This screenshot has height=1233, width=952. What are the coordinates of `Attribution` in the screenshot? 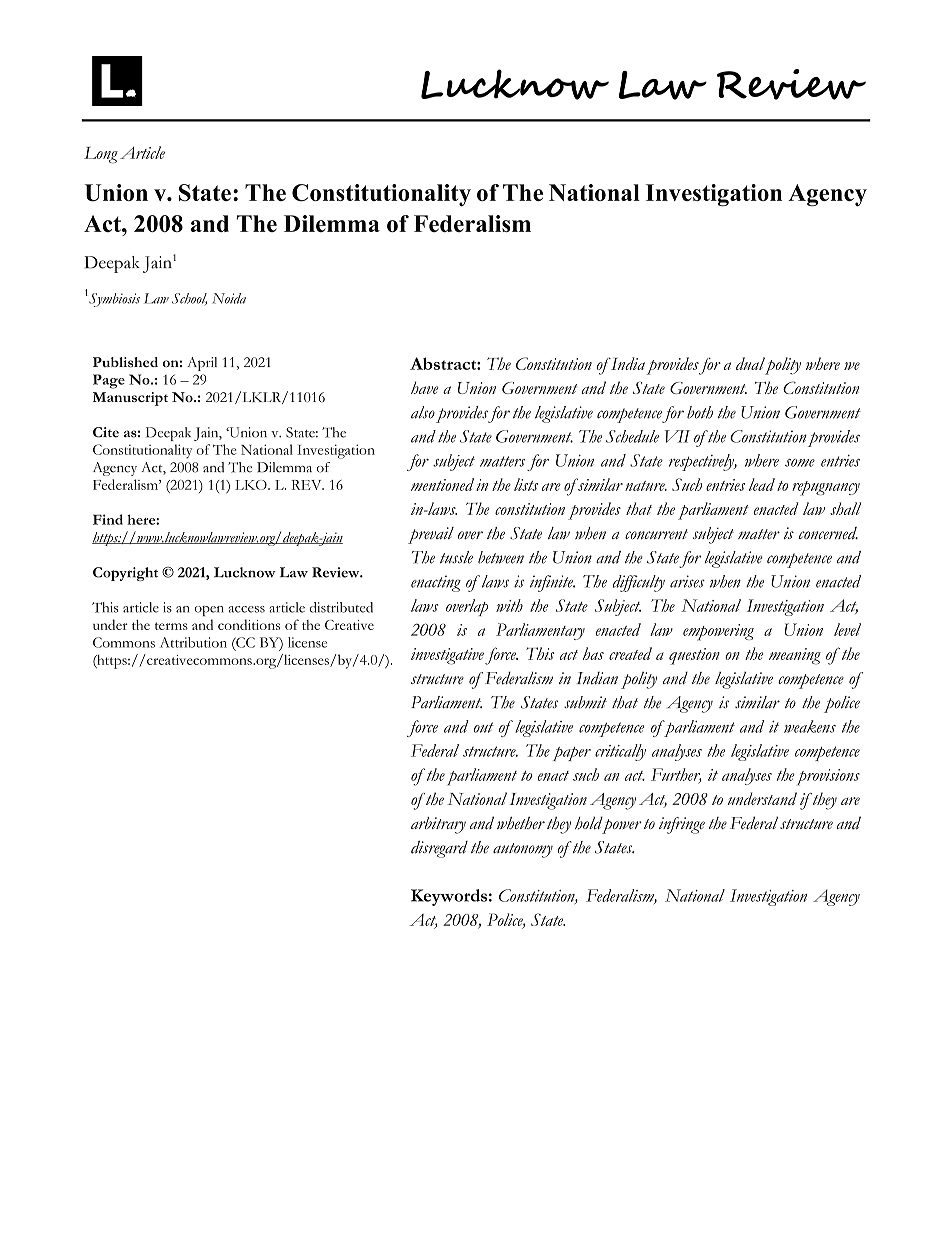 It's located at (193, 642).
